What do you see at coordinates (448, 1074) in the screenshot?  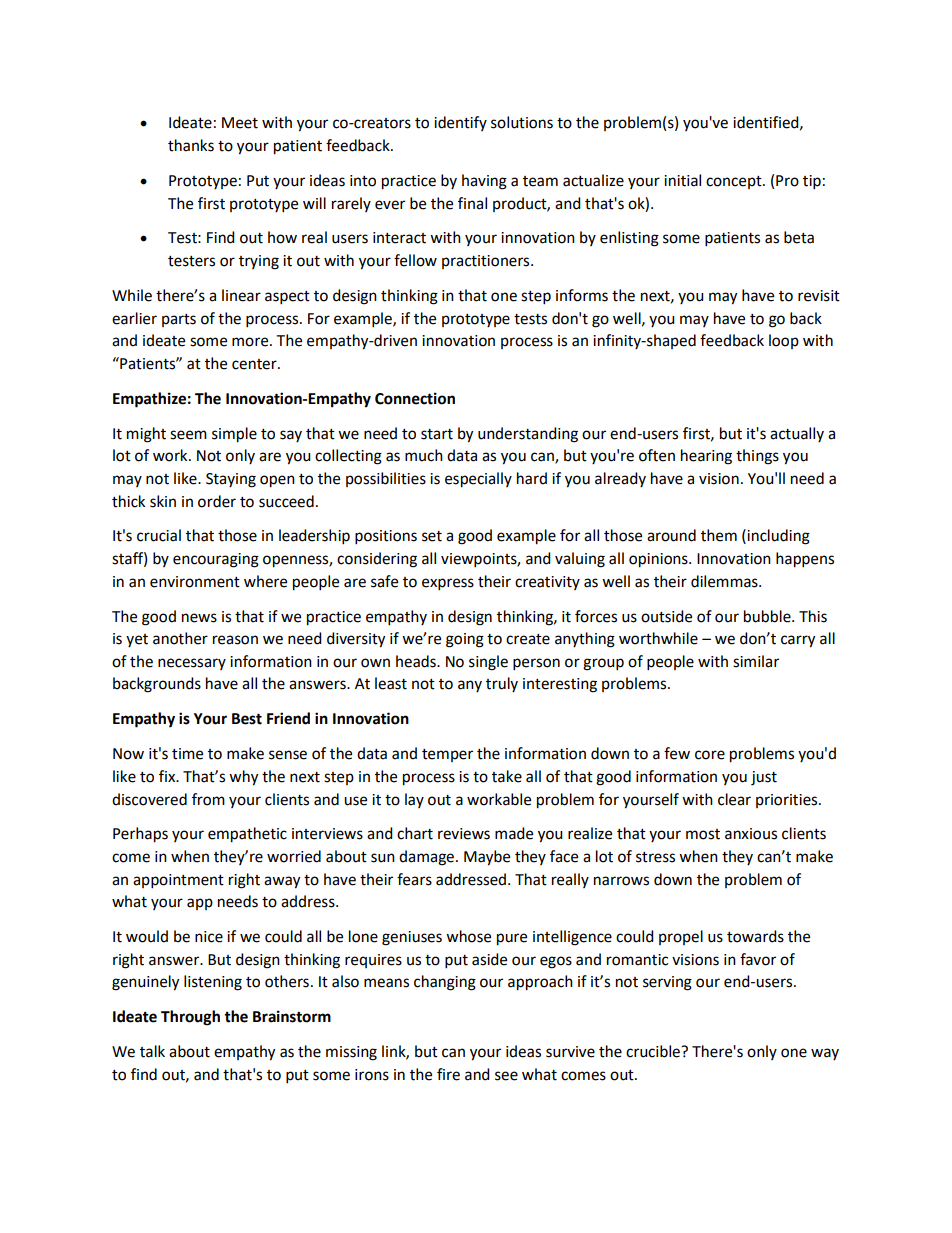 I see `fire` at bounding box center [448, 1074].
